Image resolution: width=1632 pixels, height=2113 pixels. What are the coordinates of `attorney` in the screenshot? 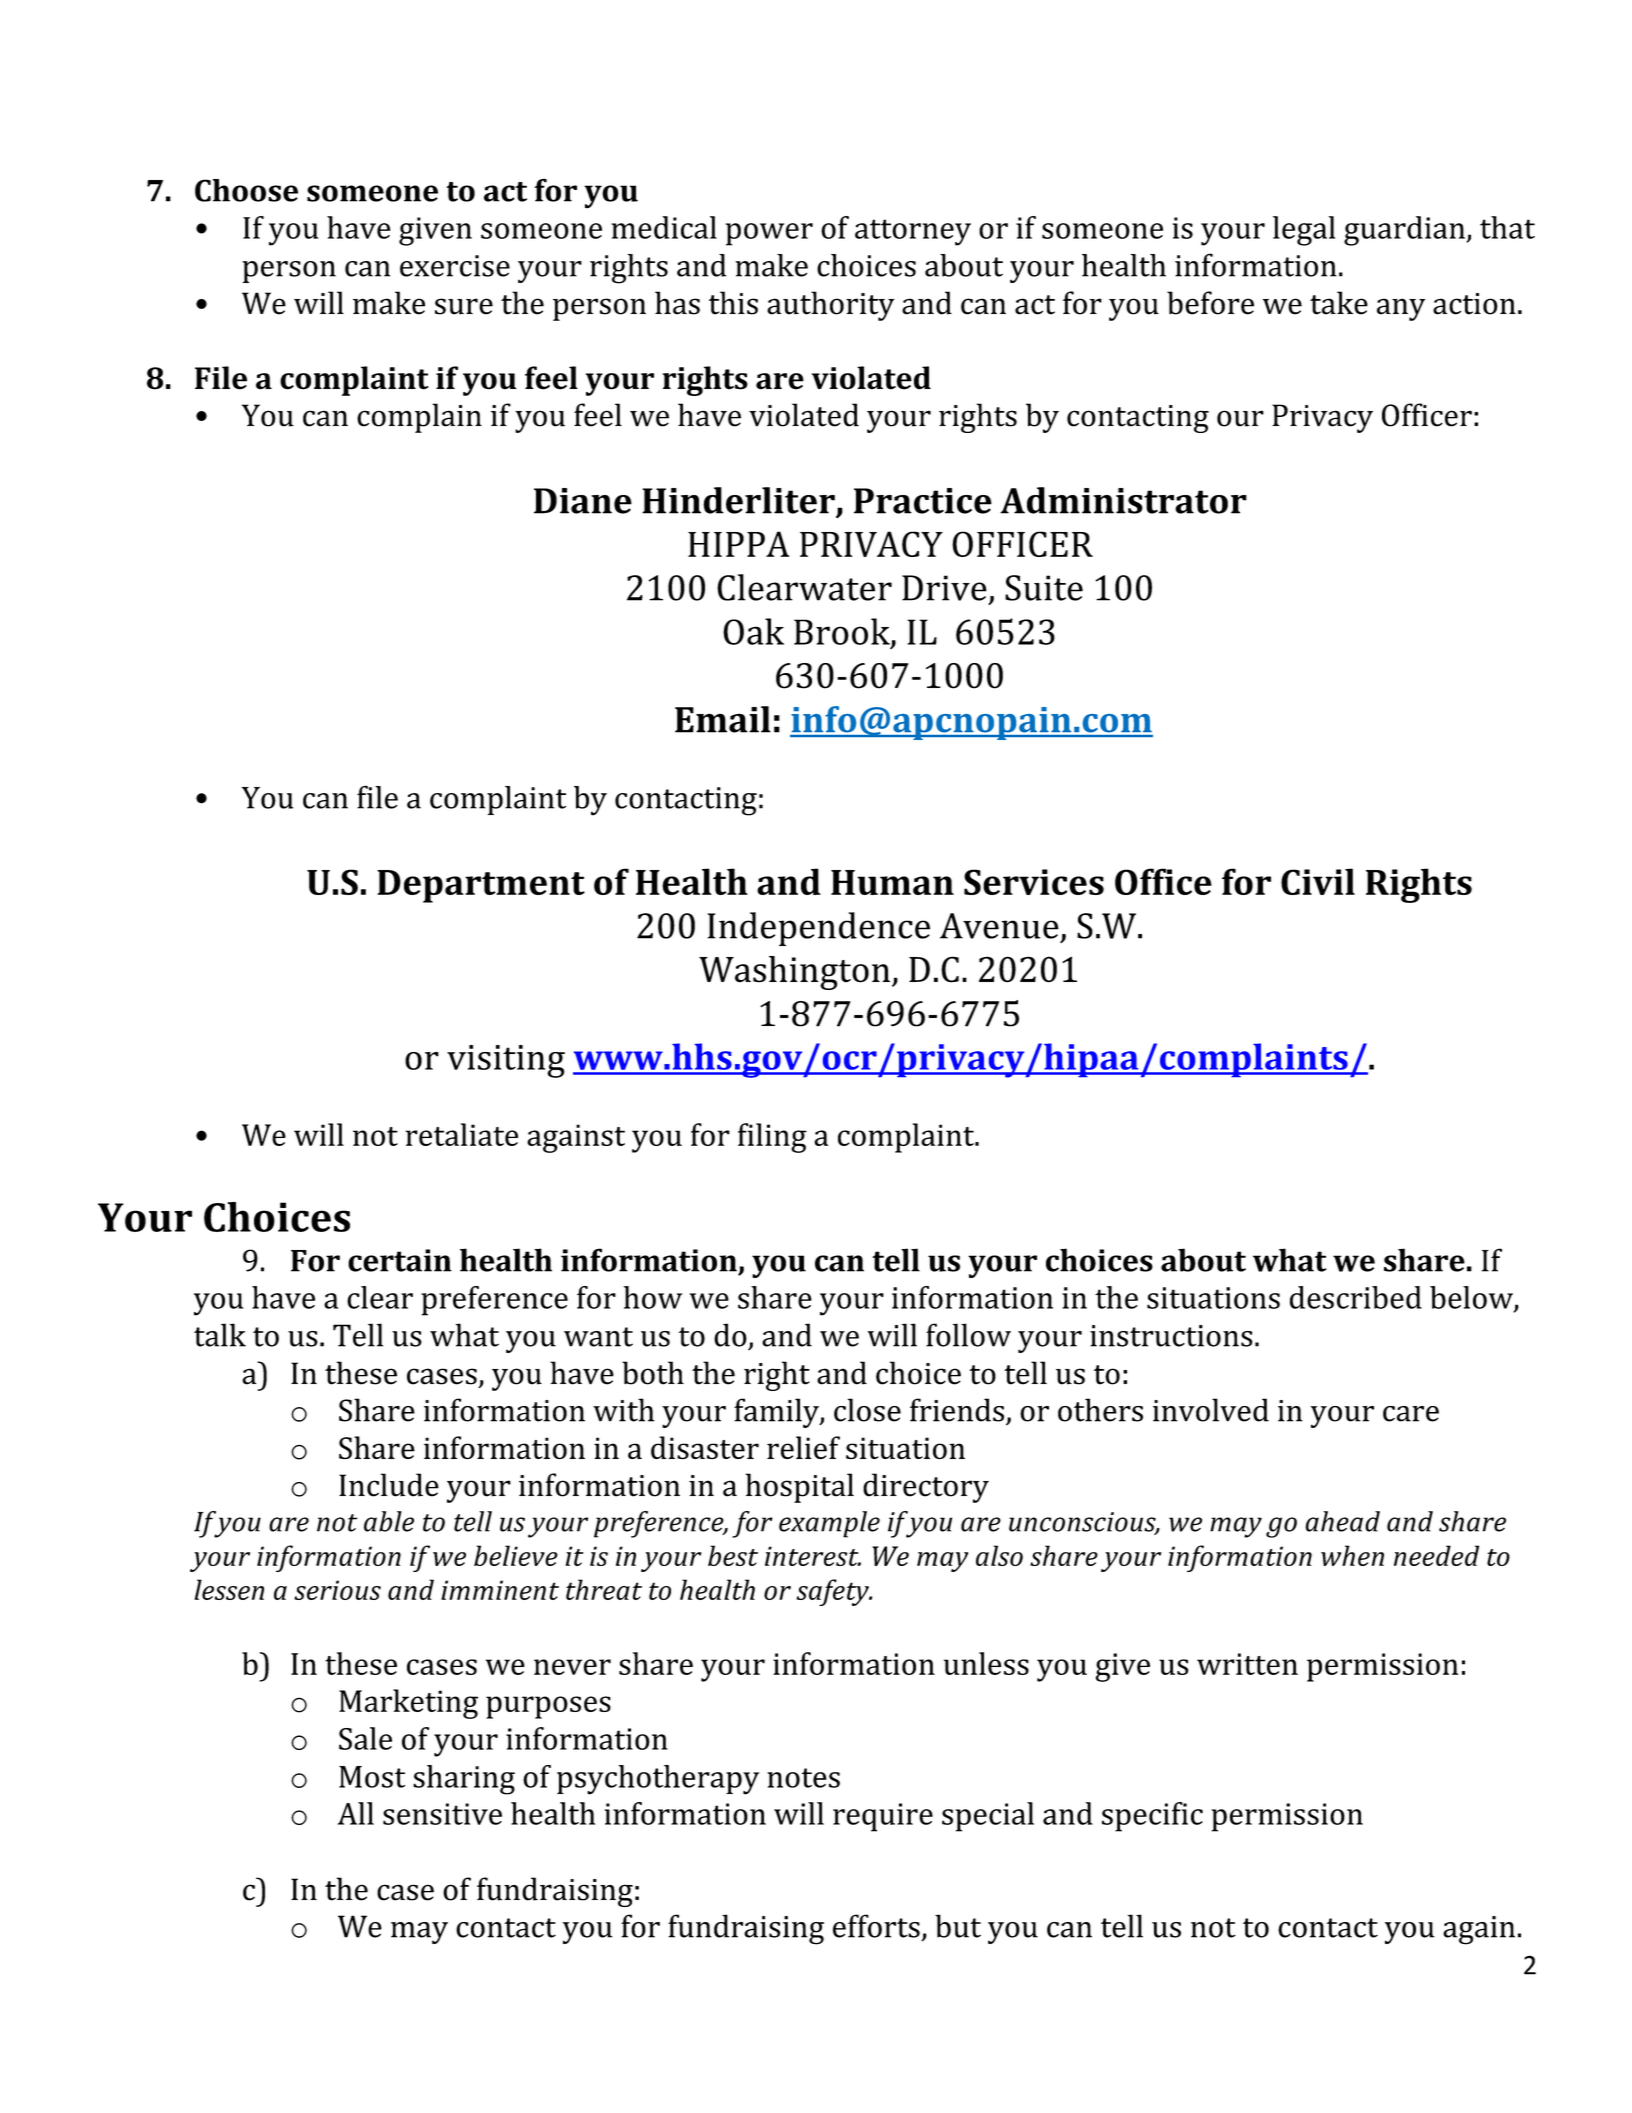 It's located at (913, 232).
